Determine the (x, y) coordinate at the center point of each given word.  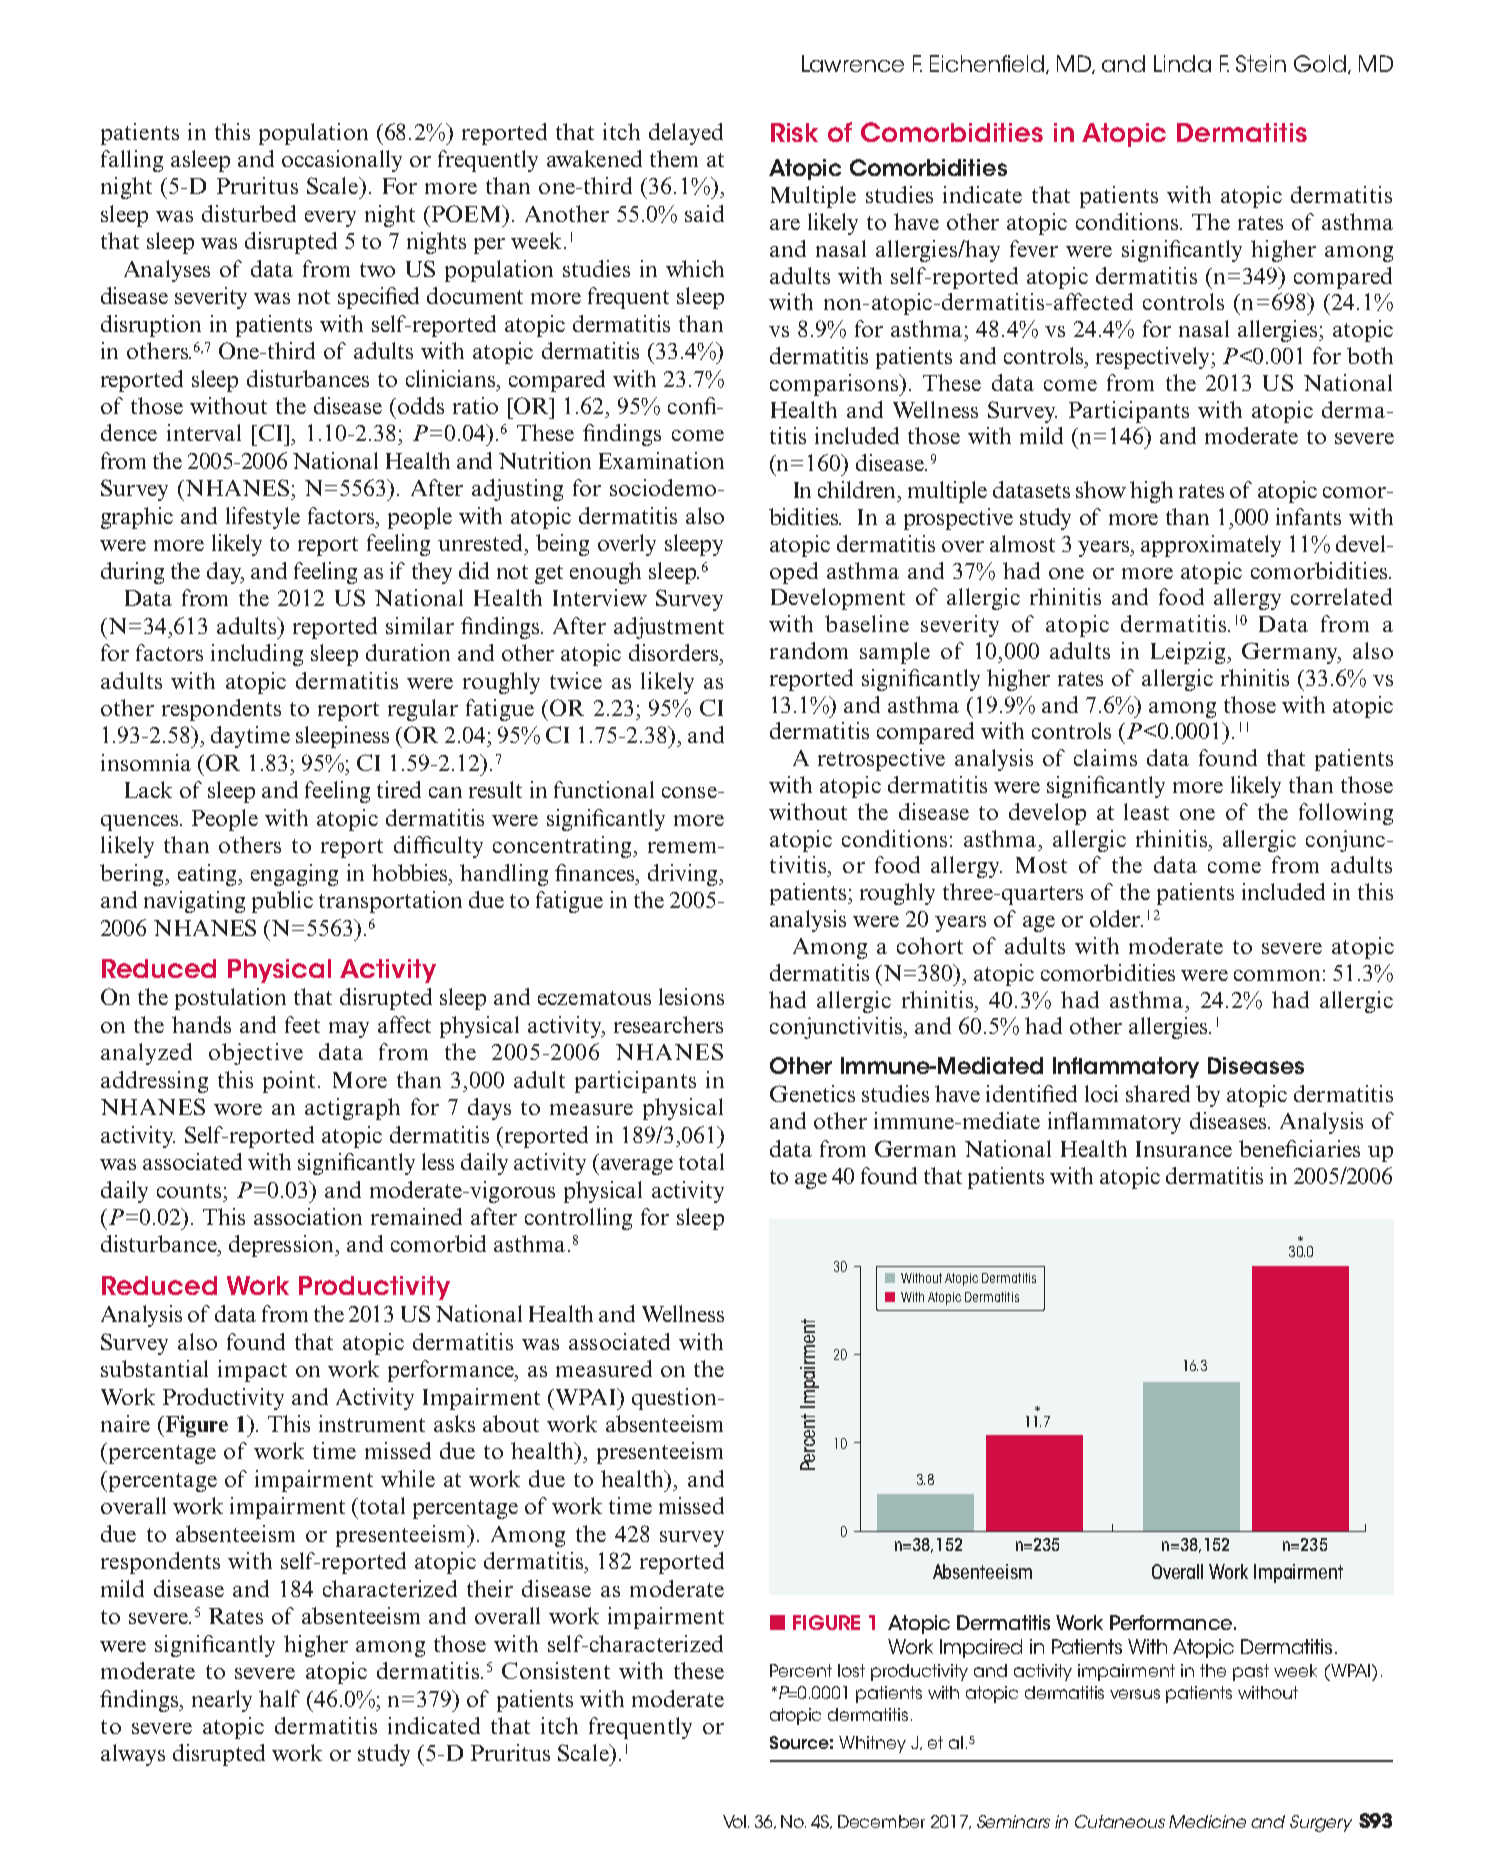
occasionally (342, 161)
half (279, 1698)
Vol (736, 1821)
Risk (794, 132)
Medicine (1207, 1821)
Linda (1182, 63)
